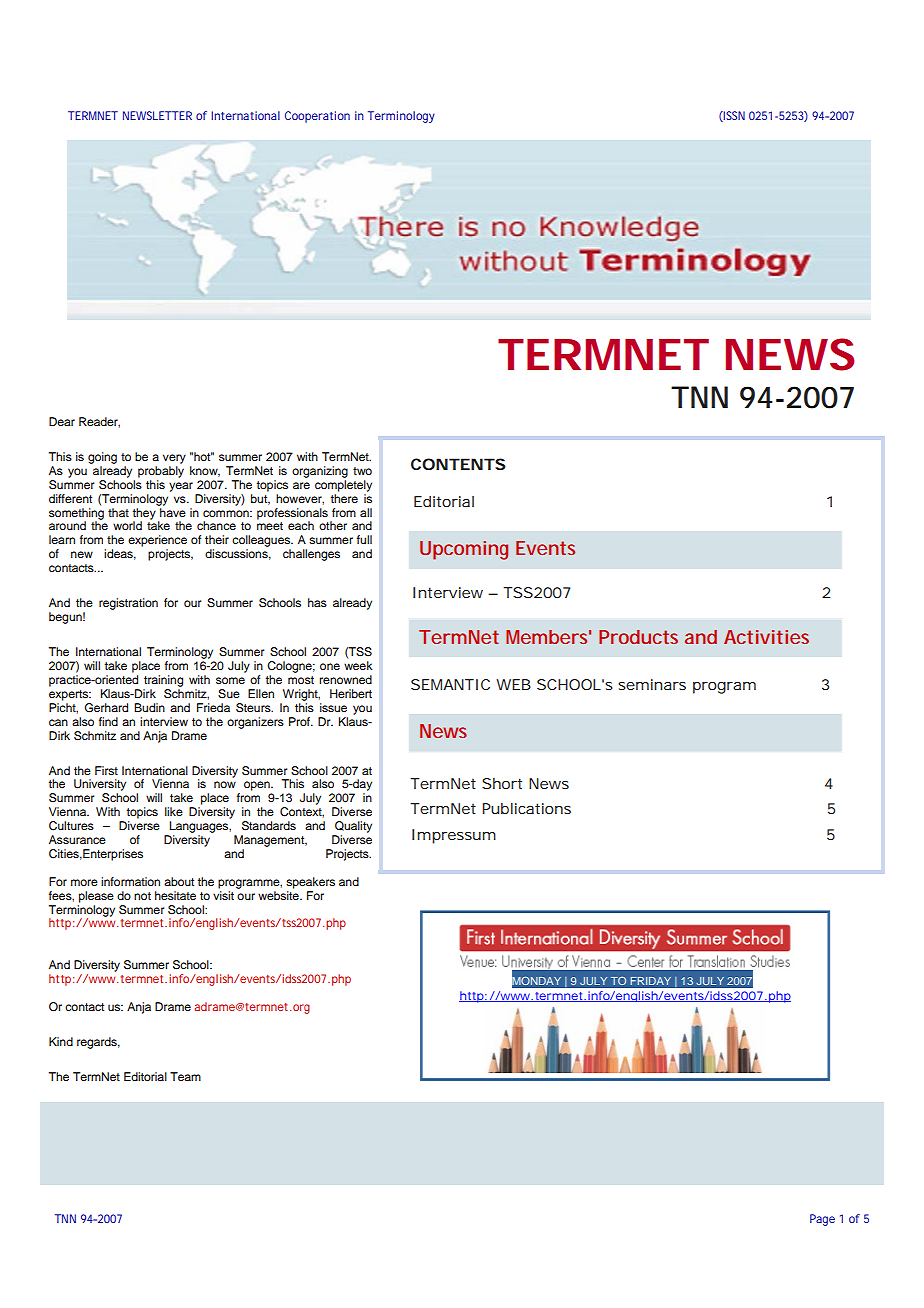 Image resolution: width=924 pixels, height=1308 pixels. What do you see at coordinates (822, 1220) in the screenshot?
I see `Page` at bounding box center [822, 1220].
